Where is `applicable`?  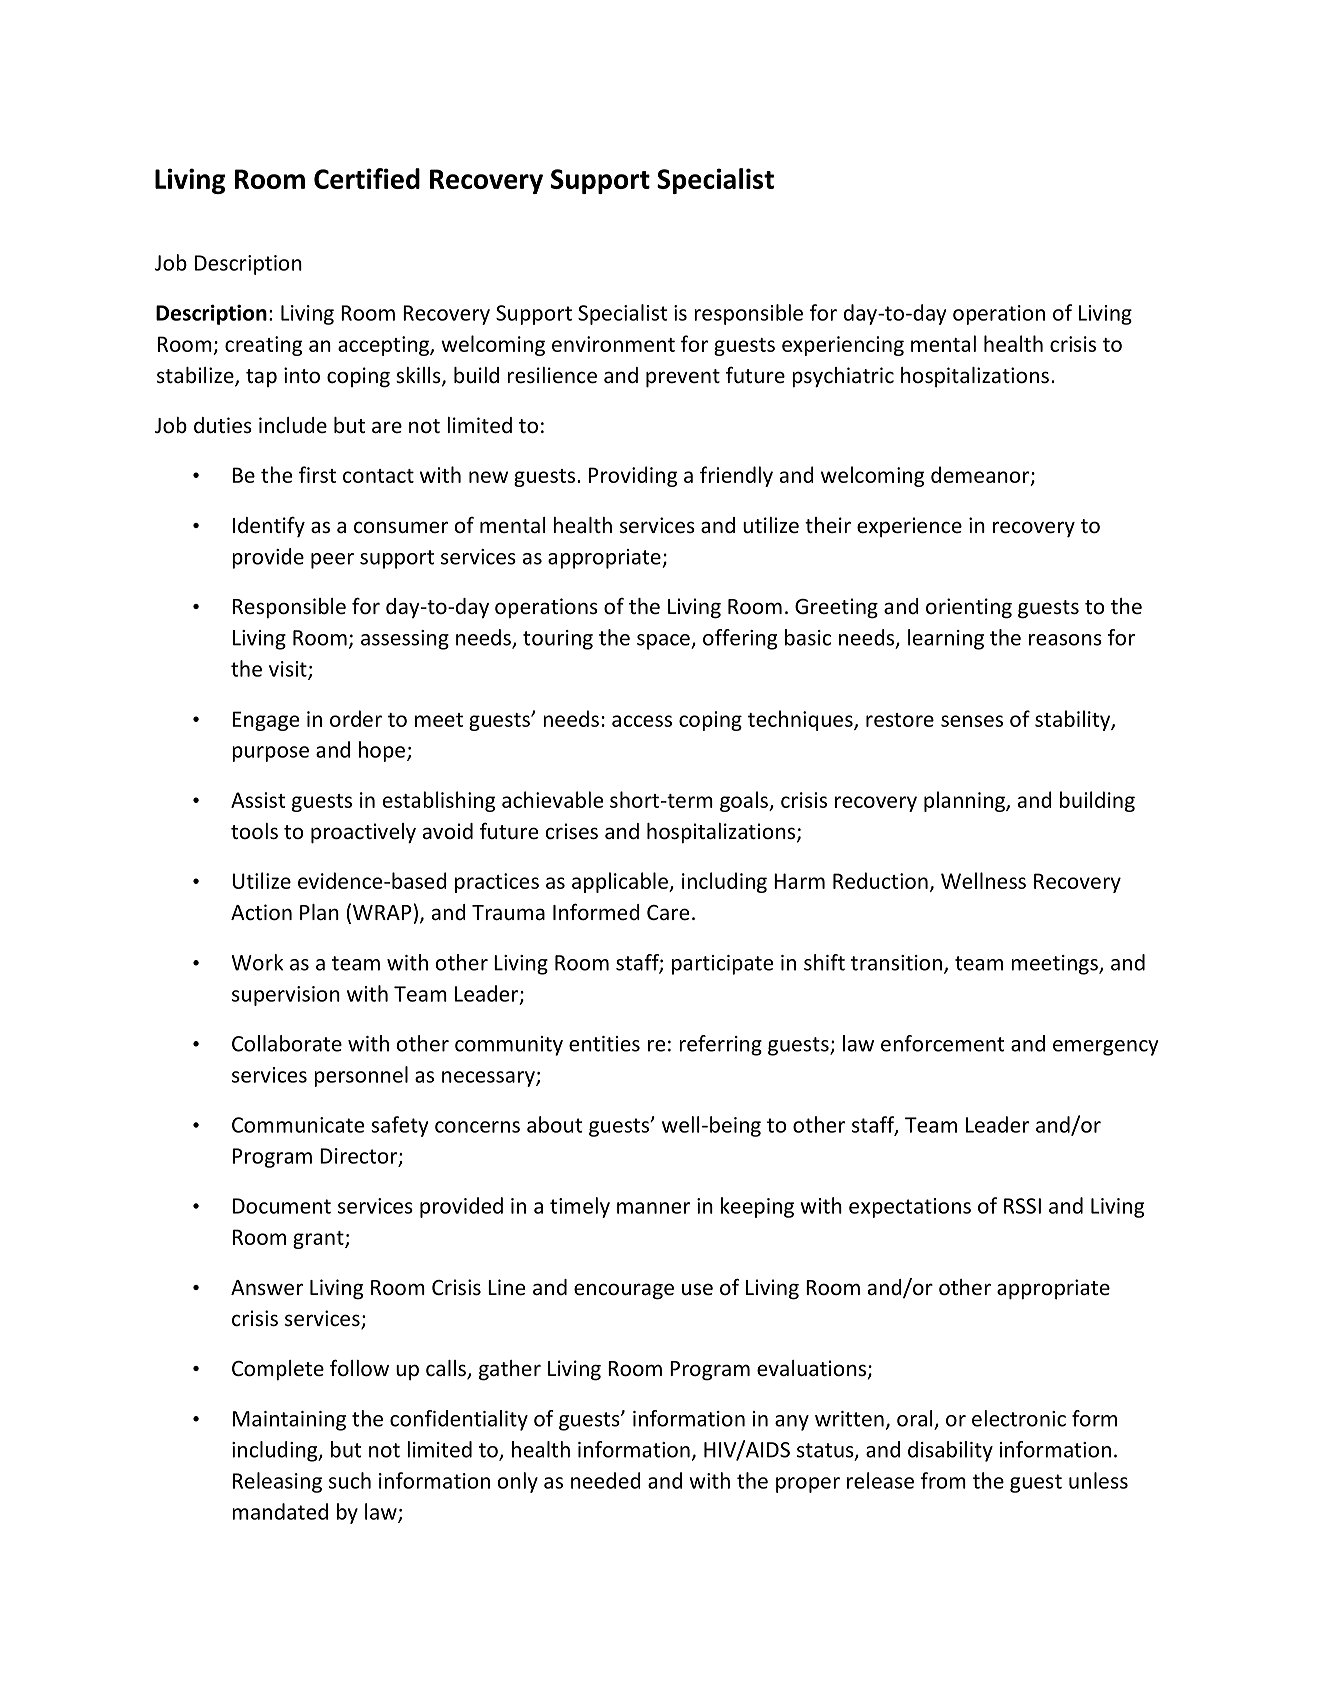
applicable is located at coordinates (621, 882).
